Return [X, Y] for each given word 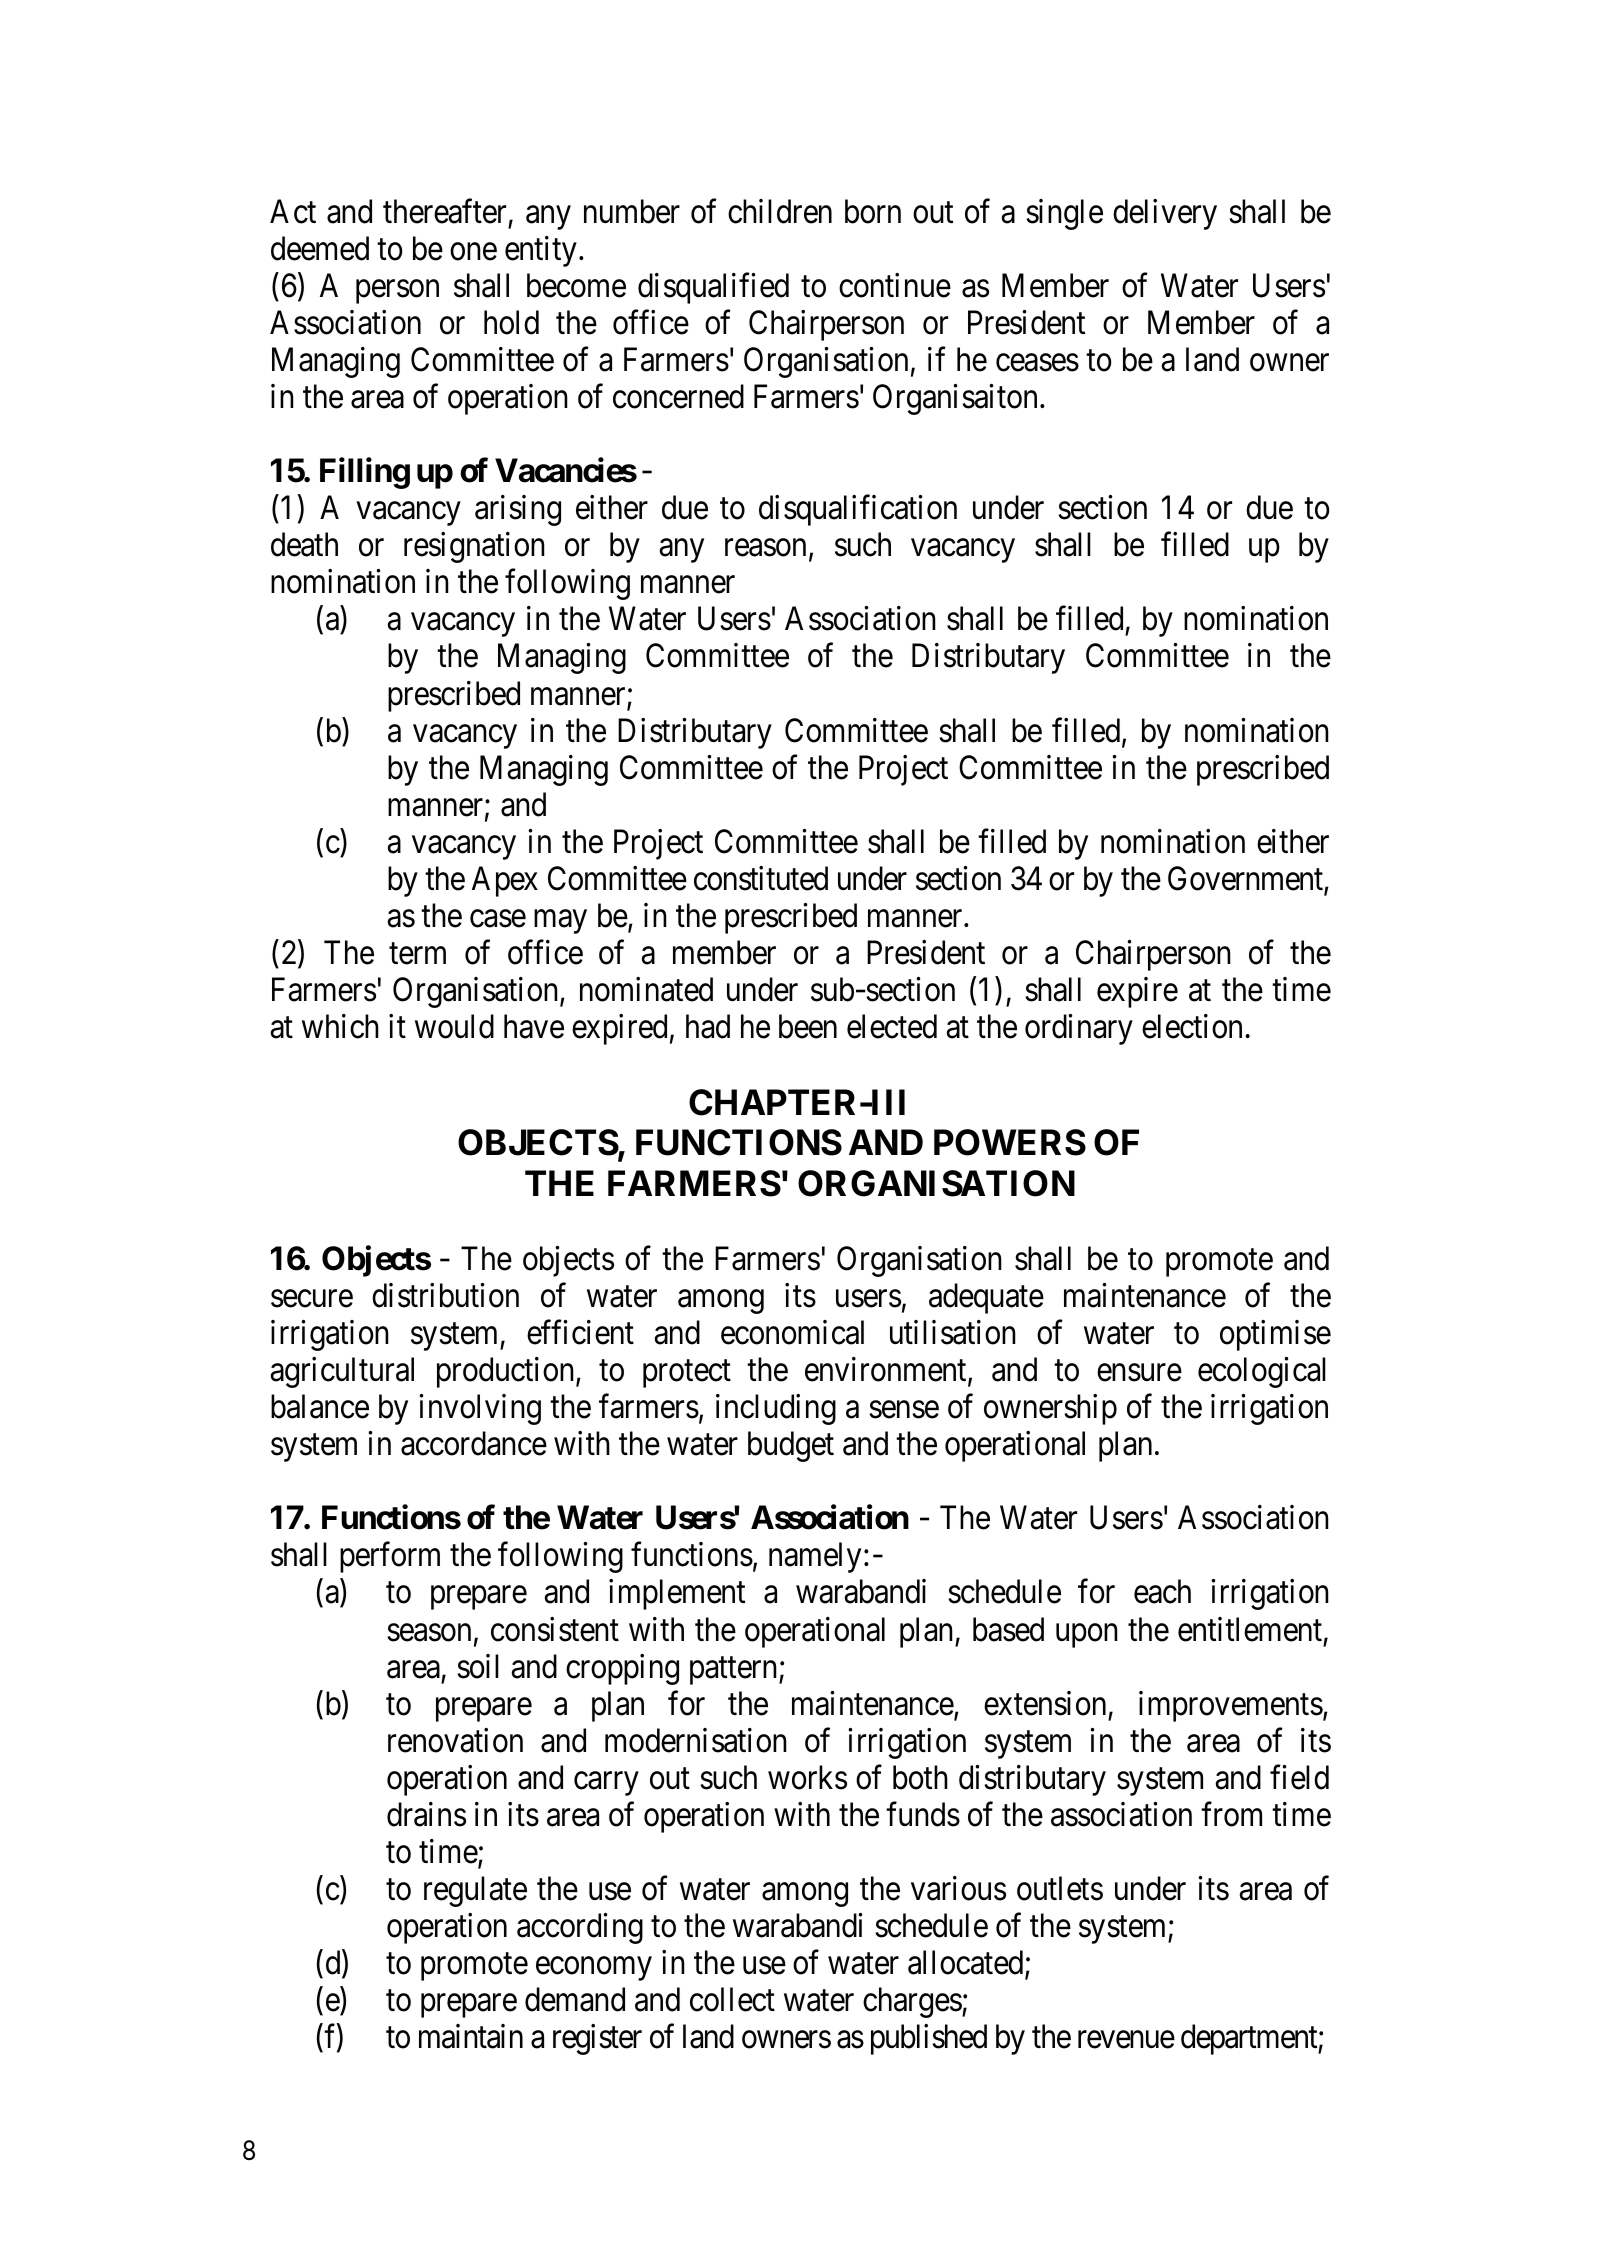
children [780, 211]
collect [732, 1999]
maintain [471, 2036]
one [473, 252]
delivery [1165, 214]
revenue [1126, 2040]
